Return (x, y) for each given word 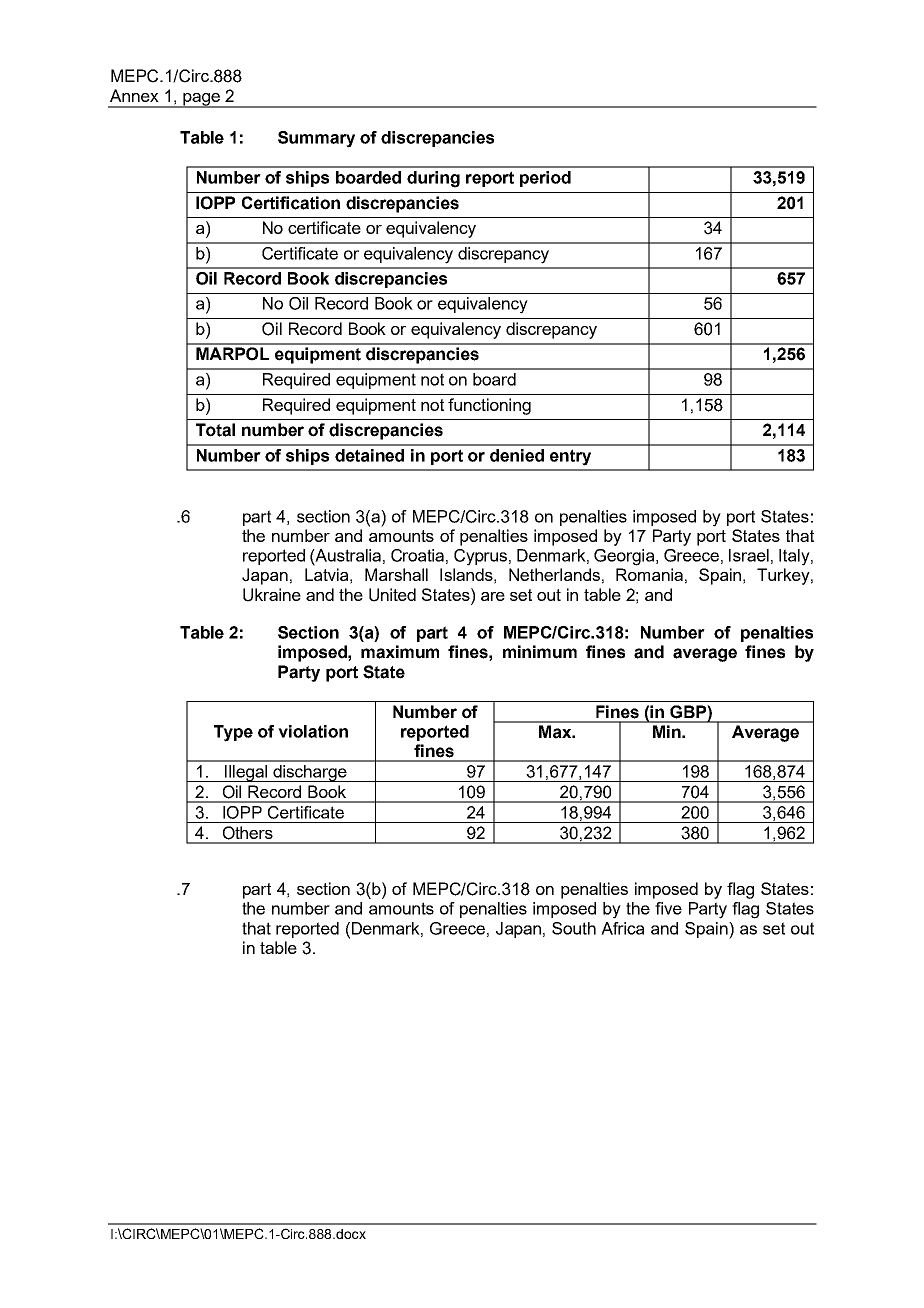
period (545, 179)
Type (233, 733)
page (201, 100)
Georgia (625, 557)
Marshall (396, 574)
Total (215, 430)
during (433, 179)
